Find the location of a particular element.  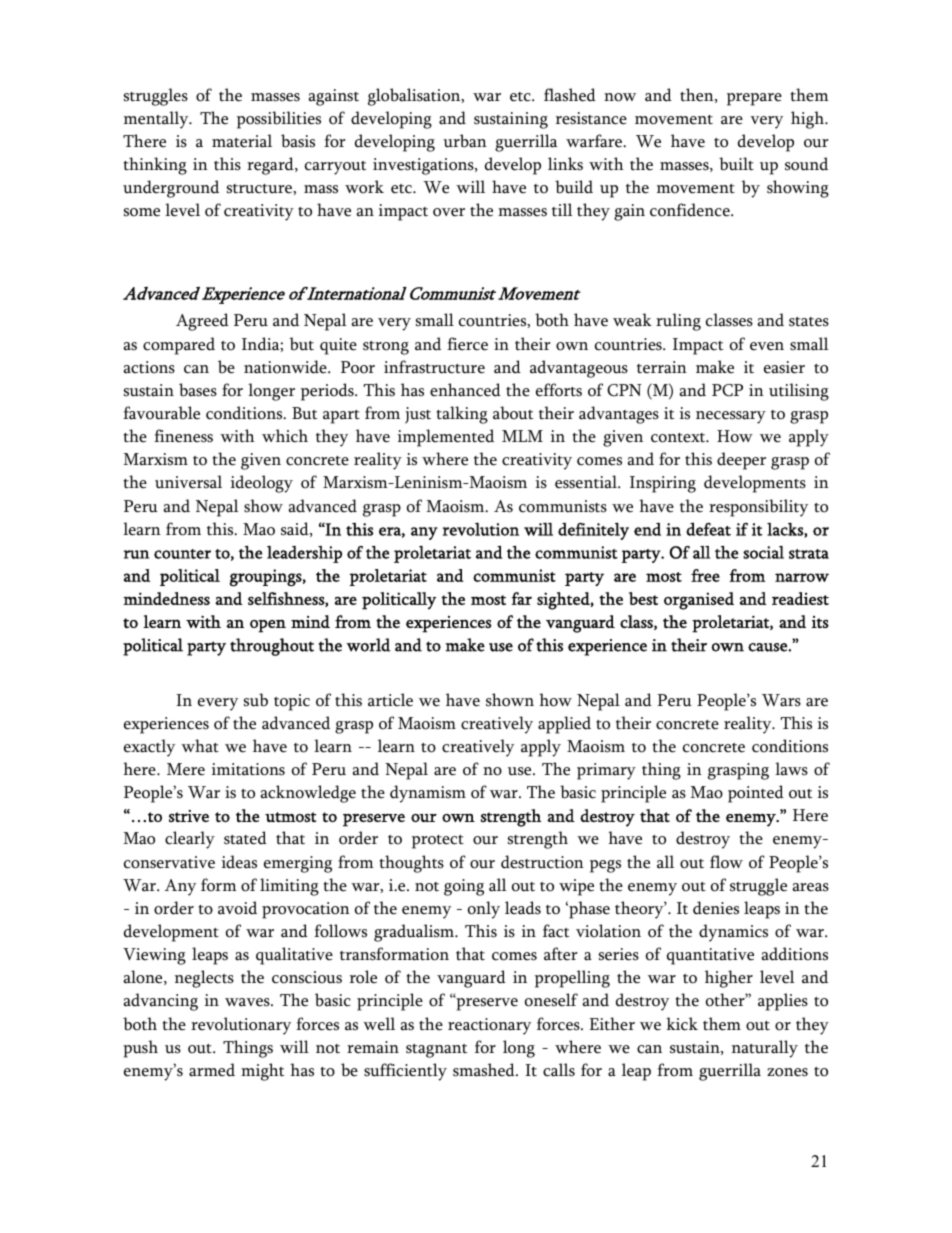

reactionary is located at coordinates (489, 1026).
